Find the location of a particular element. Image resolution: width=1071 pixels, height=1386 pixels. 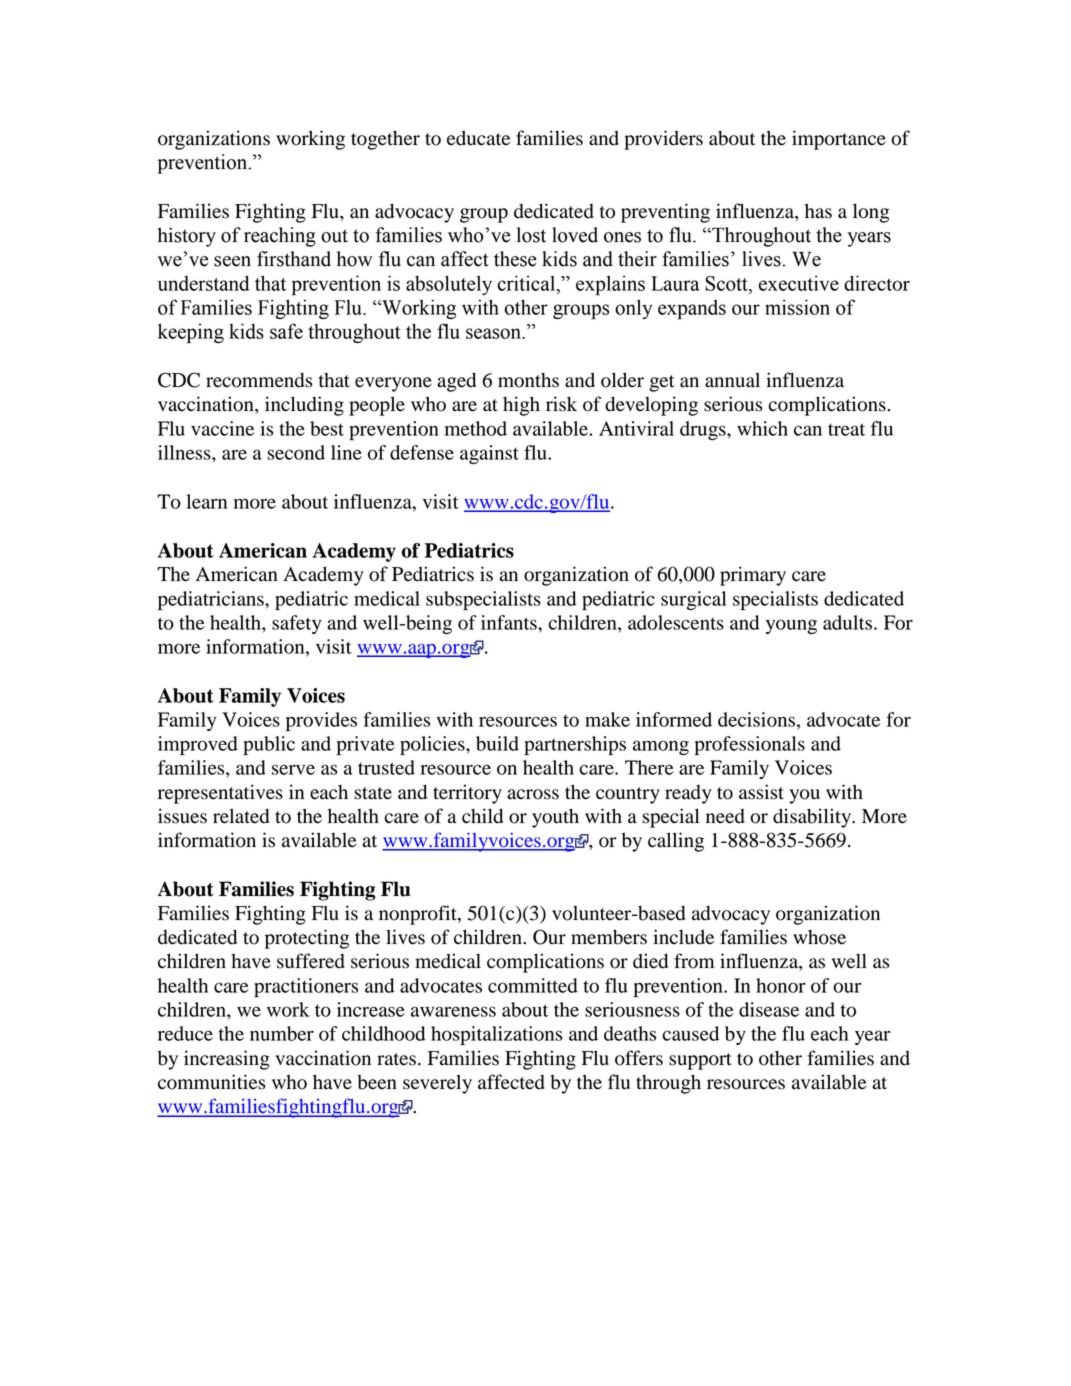

youth is located at coordinates (555, 818).
